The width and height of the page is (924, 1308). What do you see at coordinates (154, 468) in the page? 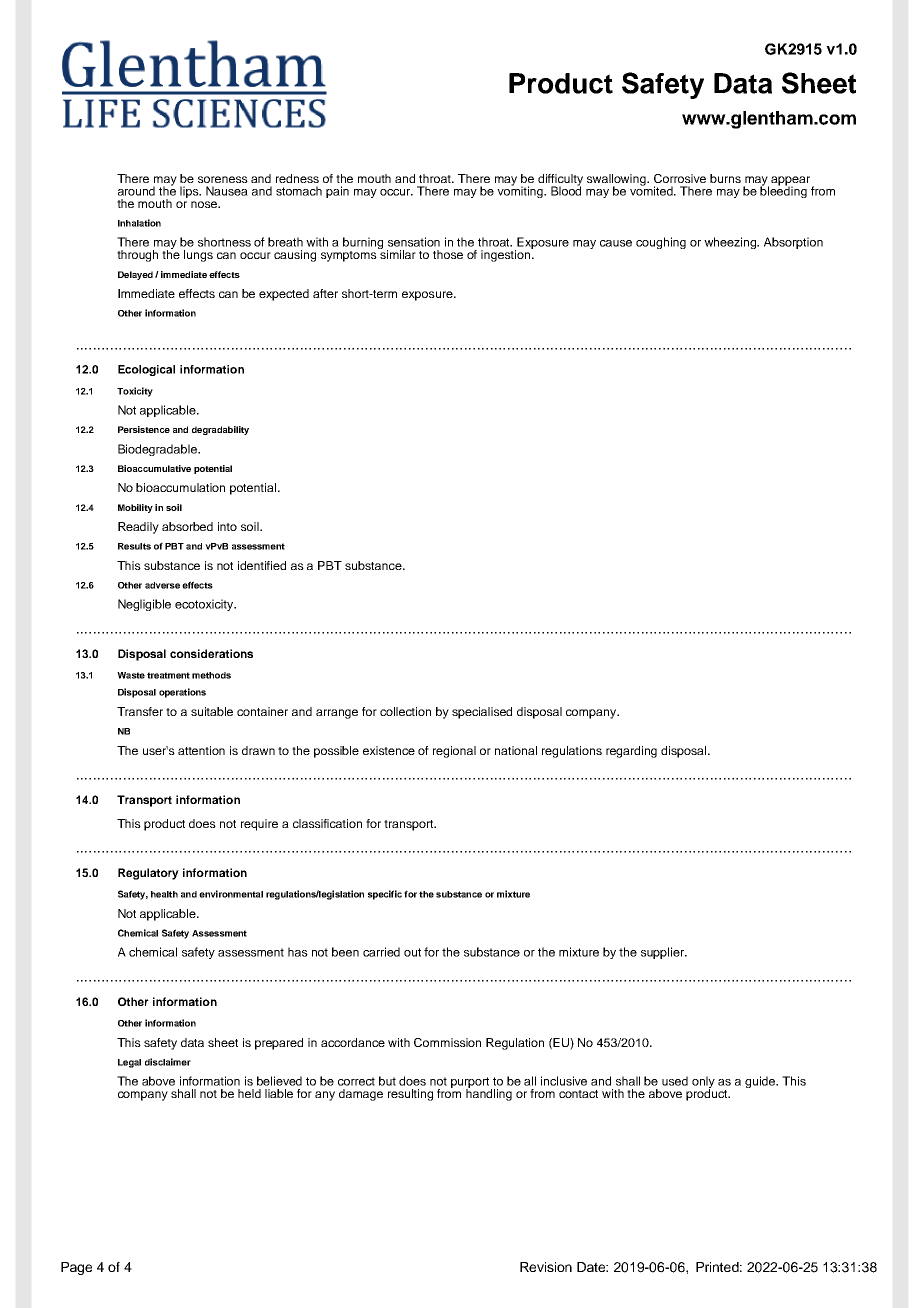
I see `Bioaccumulative` at bounding box center [154, 468].
